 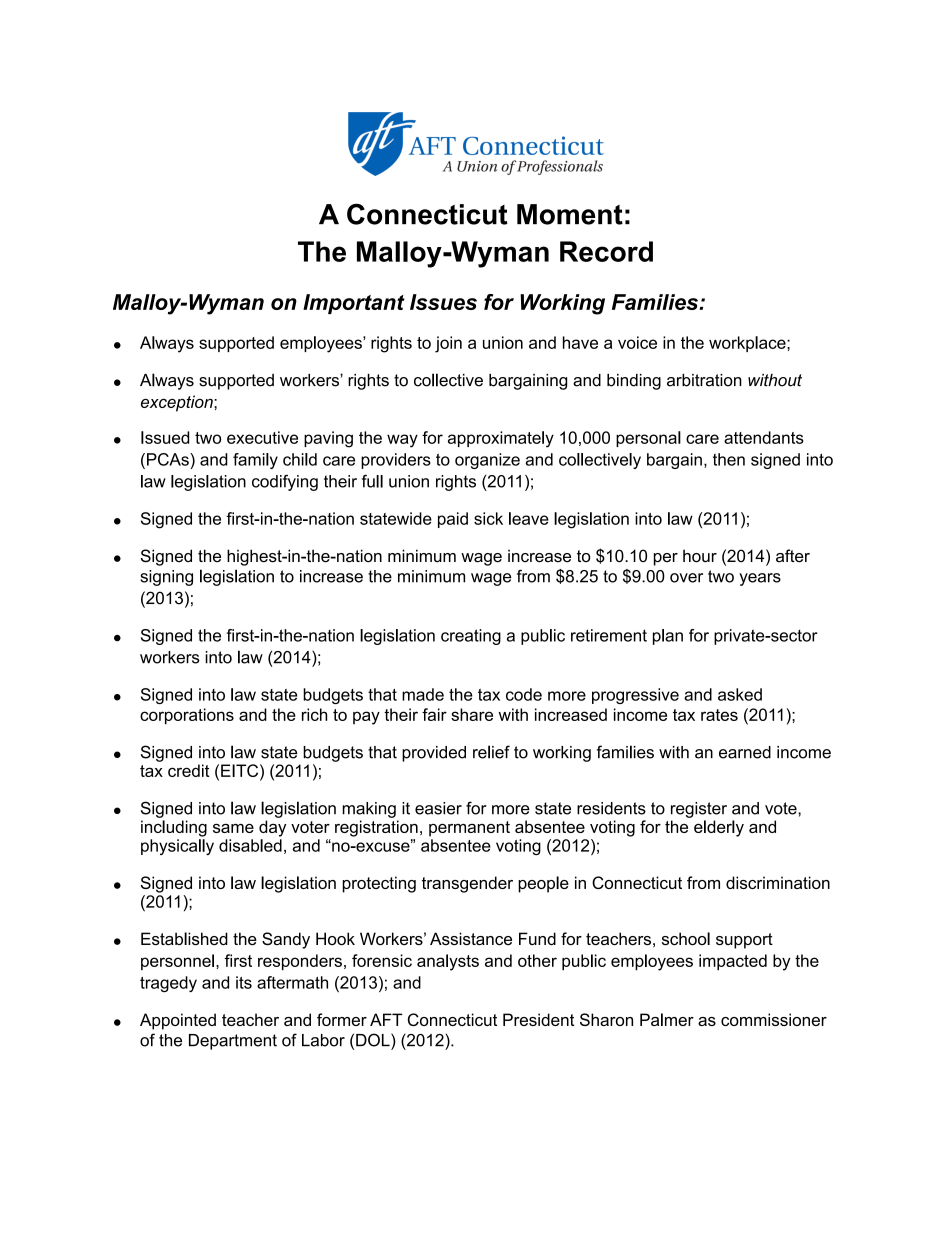 I want to click on Record, so click(x=606, y=251).
